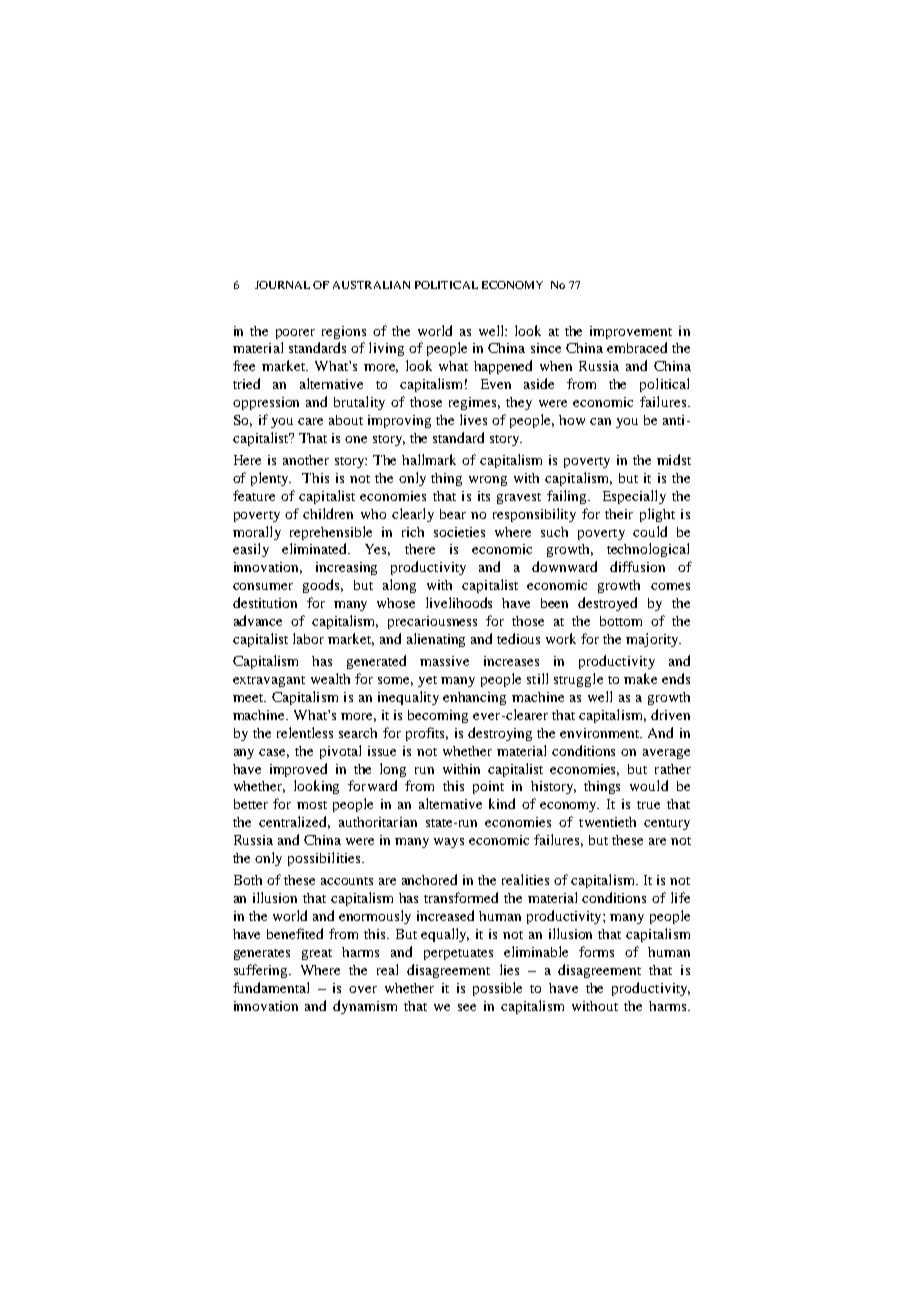 This image has width=924, height=1308. I want to click on happened, so click(503, 367).
